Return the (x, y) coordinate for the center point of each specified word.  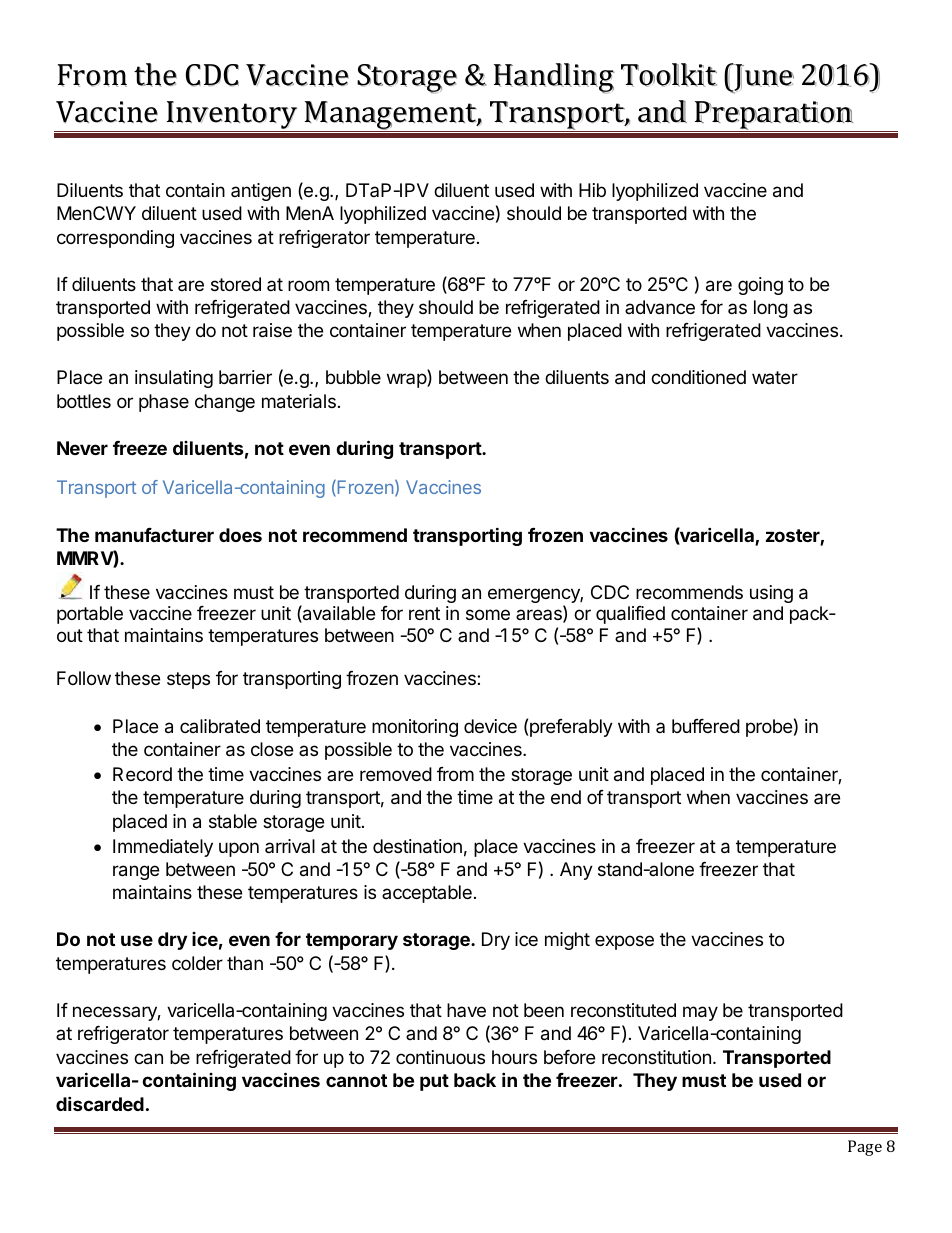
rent (424, 613)
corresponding (115, 239)
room (308, 285)
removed (396, 774)
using (771, 594)
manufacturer (154, 535)
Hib (592, 190)
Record (142, 774)
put (434, 1082)
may (700, 1013)
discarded (100, 1103)
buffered (706, 726)
